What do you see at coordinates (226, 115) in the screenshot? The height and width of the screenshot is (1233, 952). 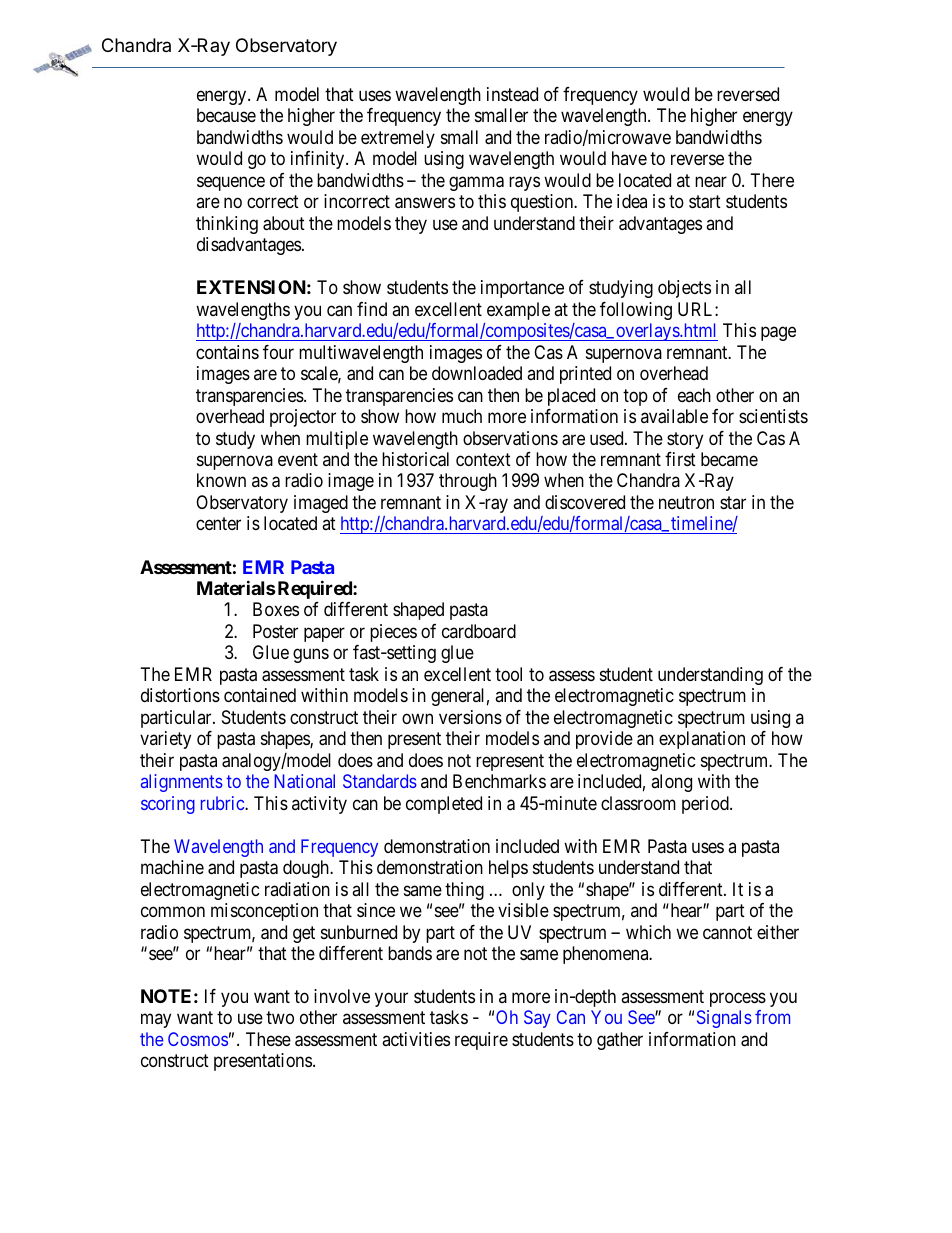 I see `because` at bounding box center [226, 115].
